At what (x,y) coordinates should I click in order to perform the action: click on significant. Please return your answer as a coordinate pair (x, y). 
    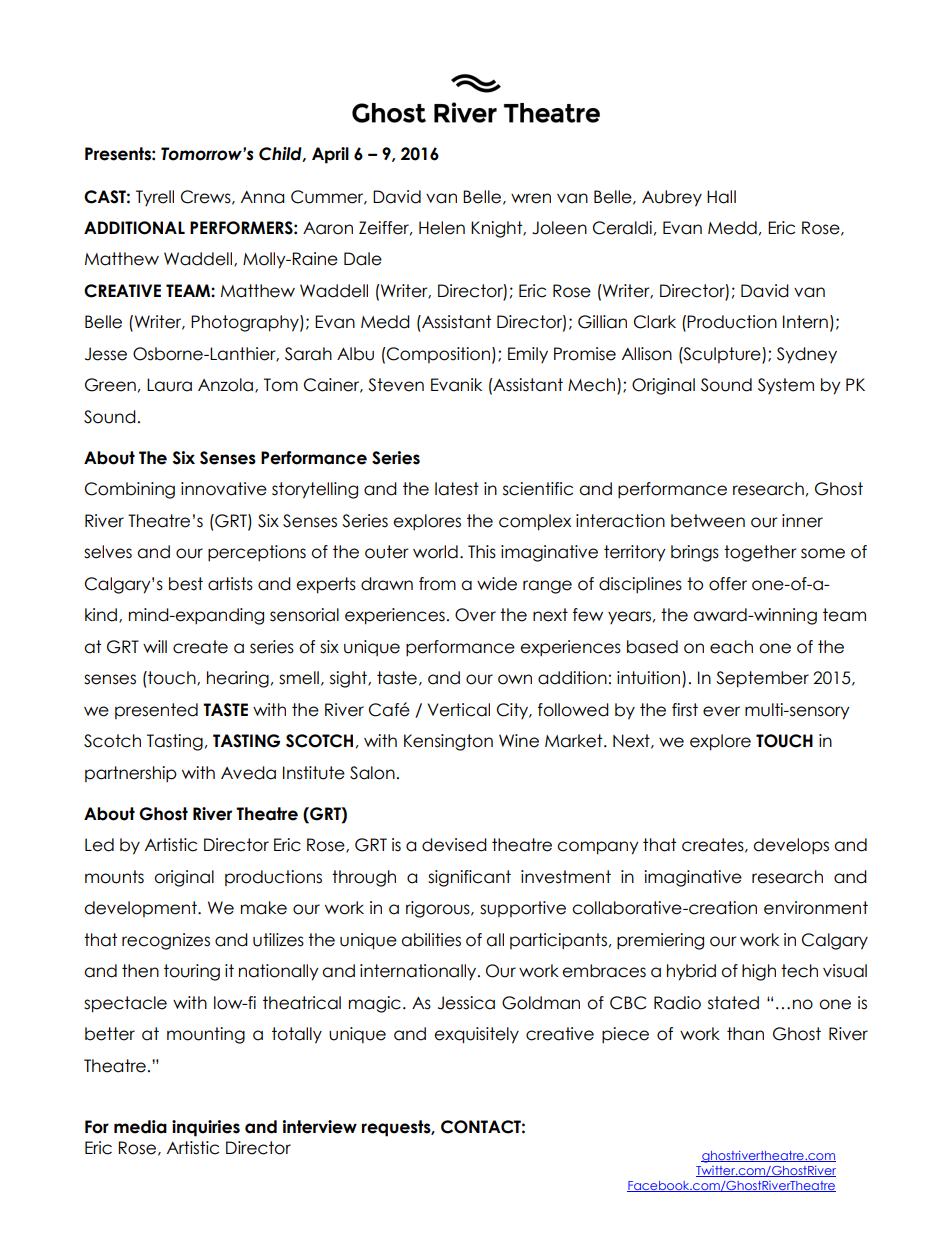
    Looking at the image, I should click on (469, 878).
